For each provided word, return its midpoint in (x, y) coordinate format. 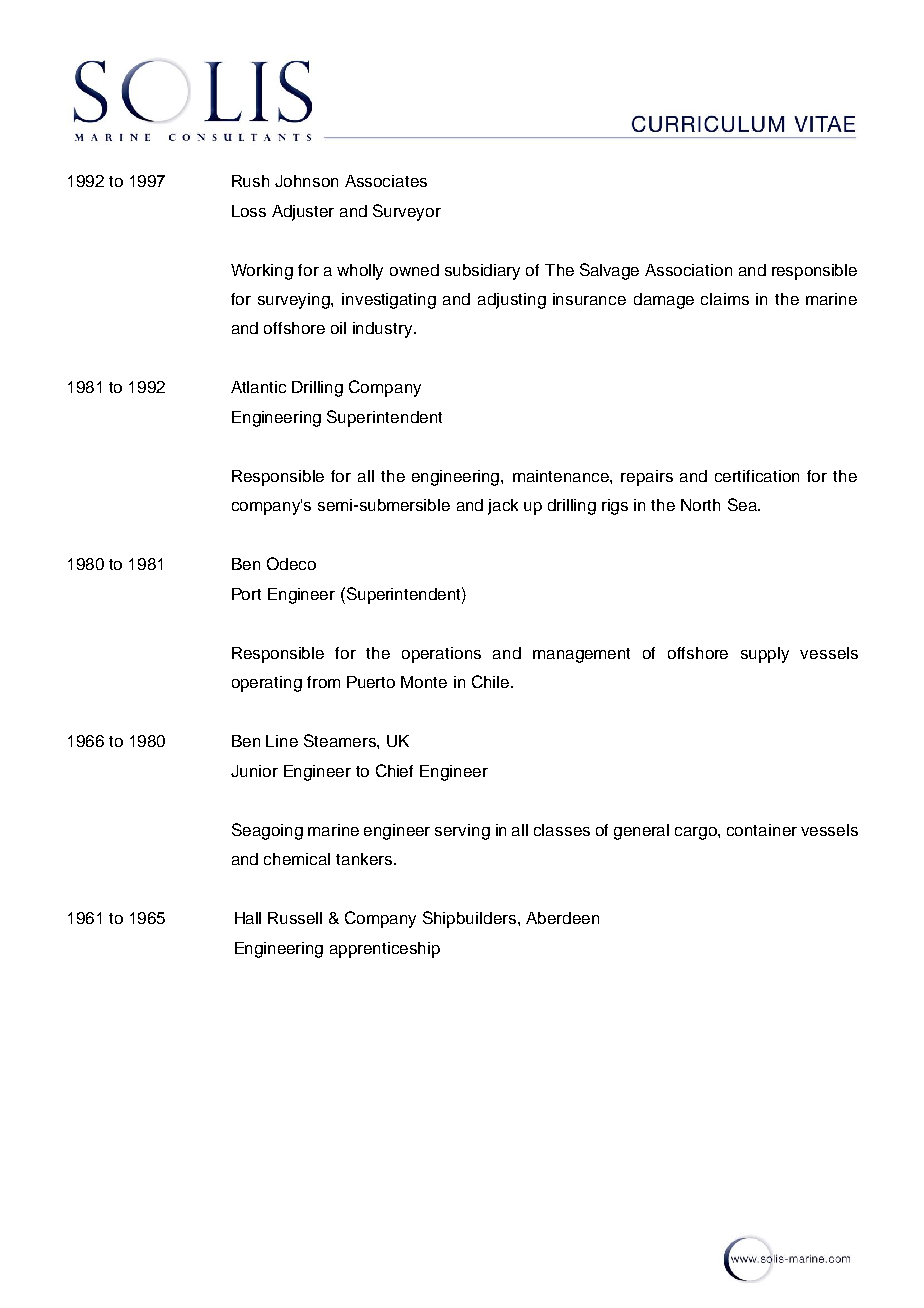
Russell (295, 918)
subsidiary (482, 272)
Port (246, 594)
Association (688, 270)
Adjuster (303, 213)
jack (503, 507)
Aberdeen (562, 918)
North (700, 505)
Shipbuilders (469, 919)
